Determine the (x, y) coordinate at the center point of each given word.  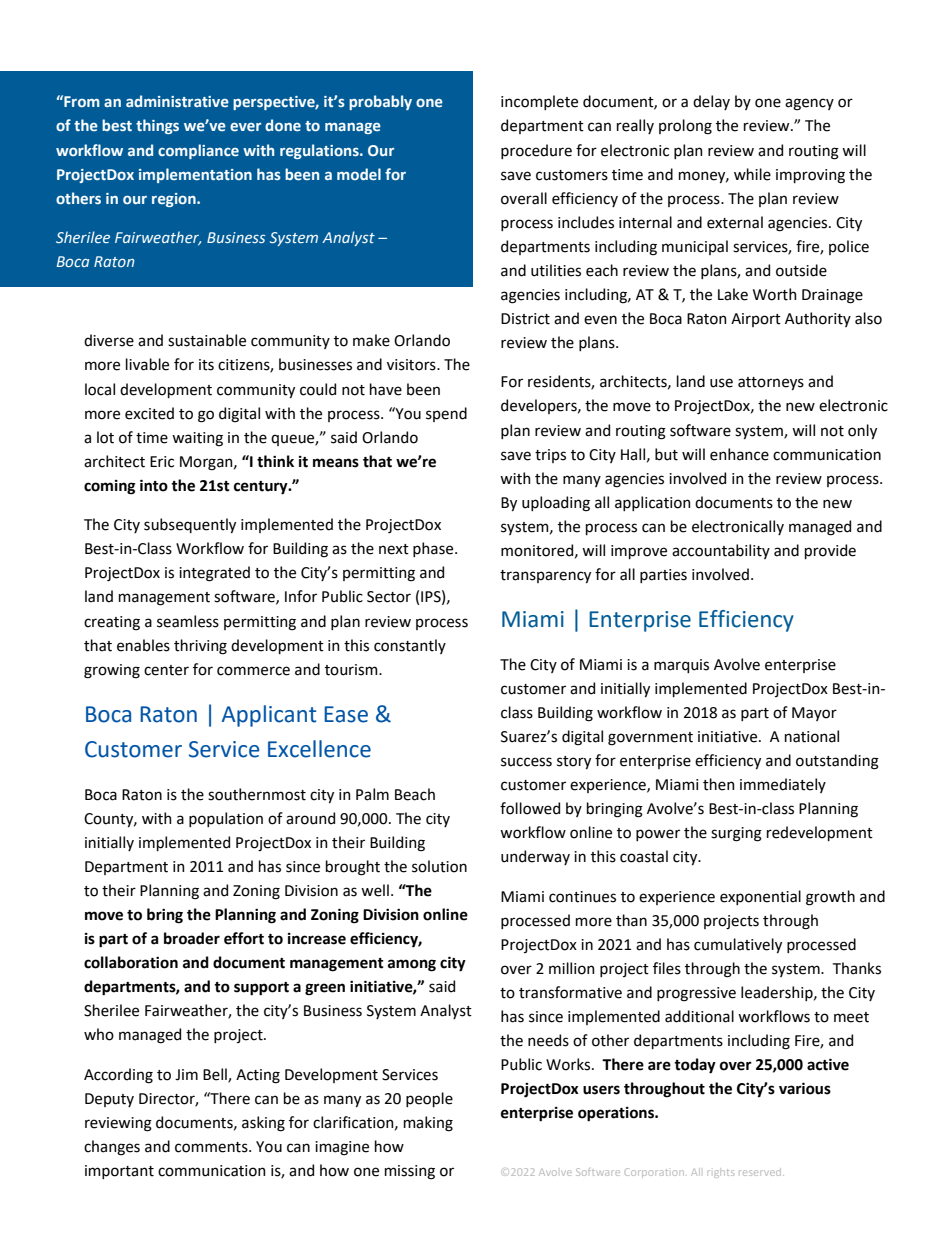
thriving (200, 647)
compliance (198, 151)
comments (212, 1147)
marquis (681, 666)
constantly (410, 646)
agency (809, 104)
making (428, 1124)
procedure (536, 151)
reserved (761, 1173)
